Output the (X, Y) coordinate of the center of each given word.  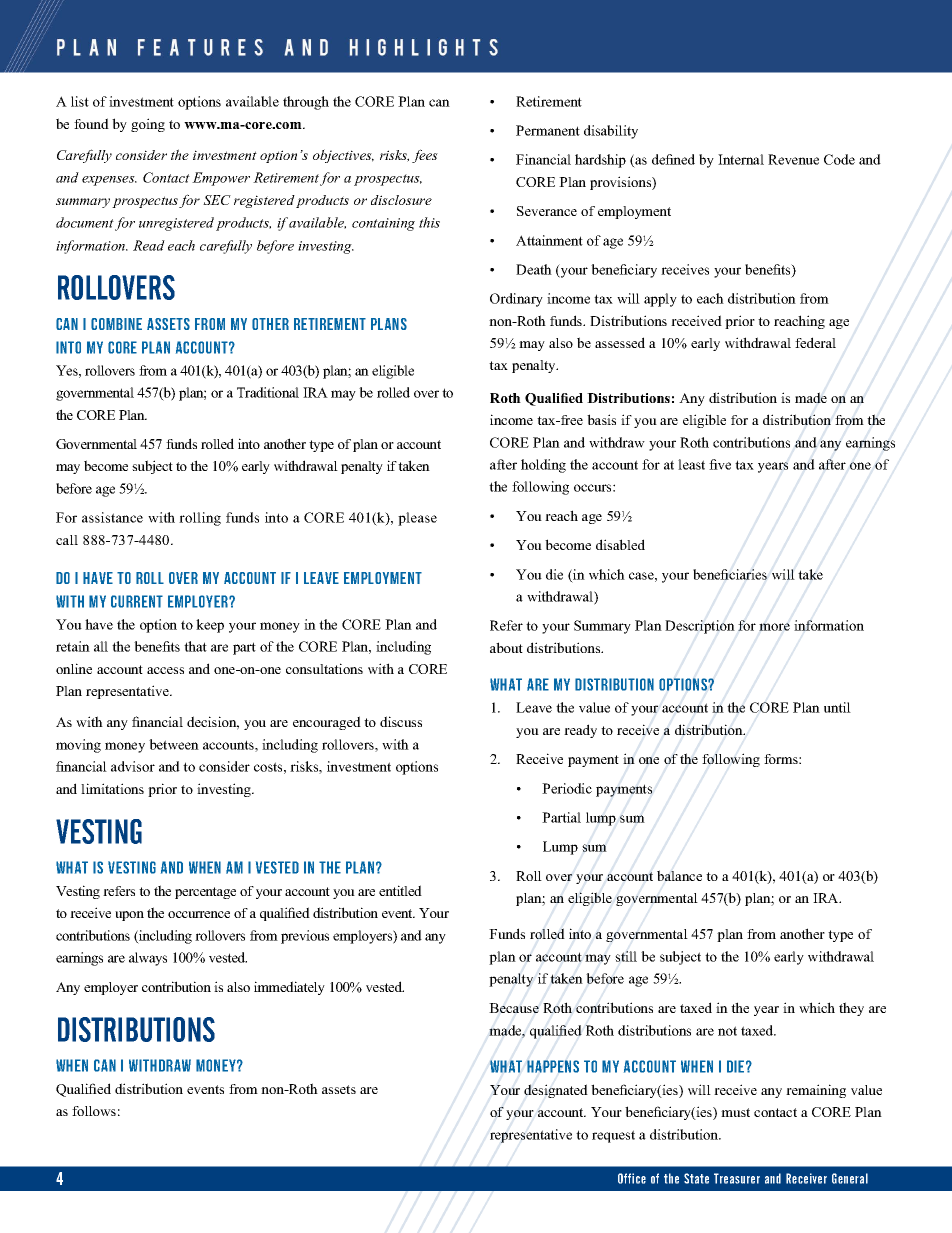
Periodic (567, 788)
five (720, 464)
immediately (289, 988)
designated (556, 1091)
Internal (741, 159)
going (148, 125)
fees (425, 156)
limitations (112, 788)
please (417, 519)
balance (679, 875)
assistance (112, 517)
